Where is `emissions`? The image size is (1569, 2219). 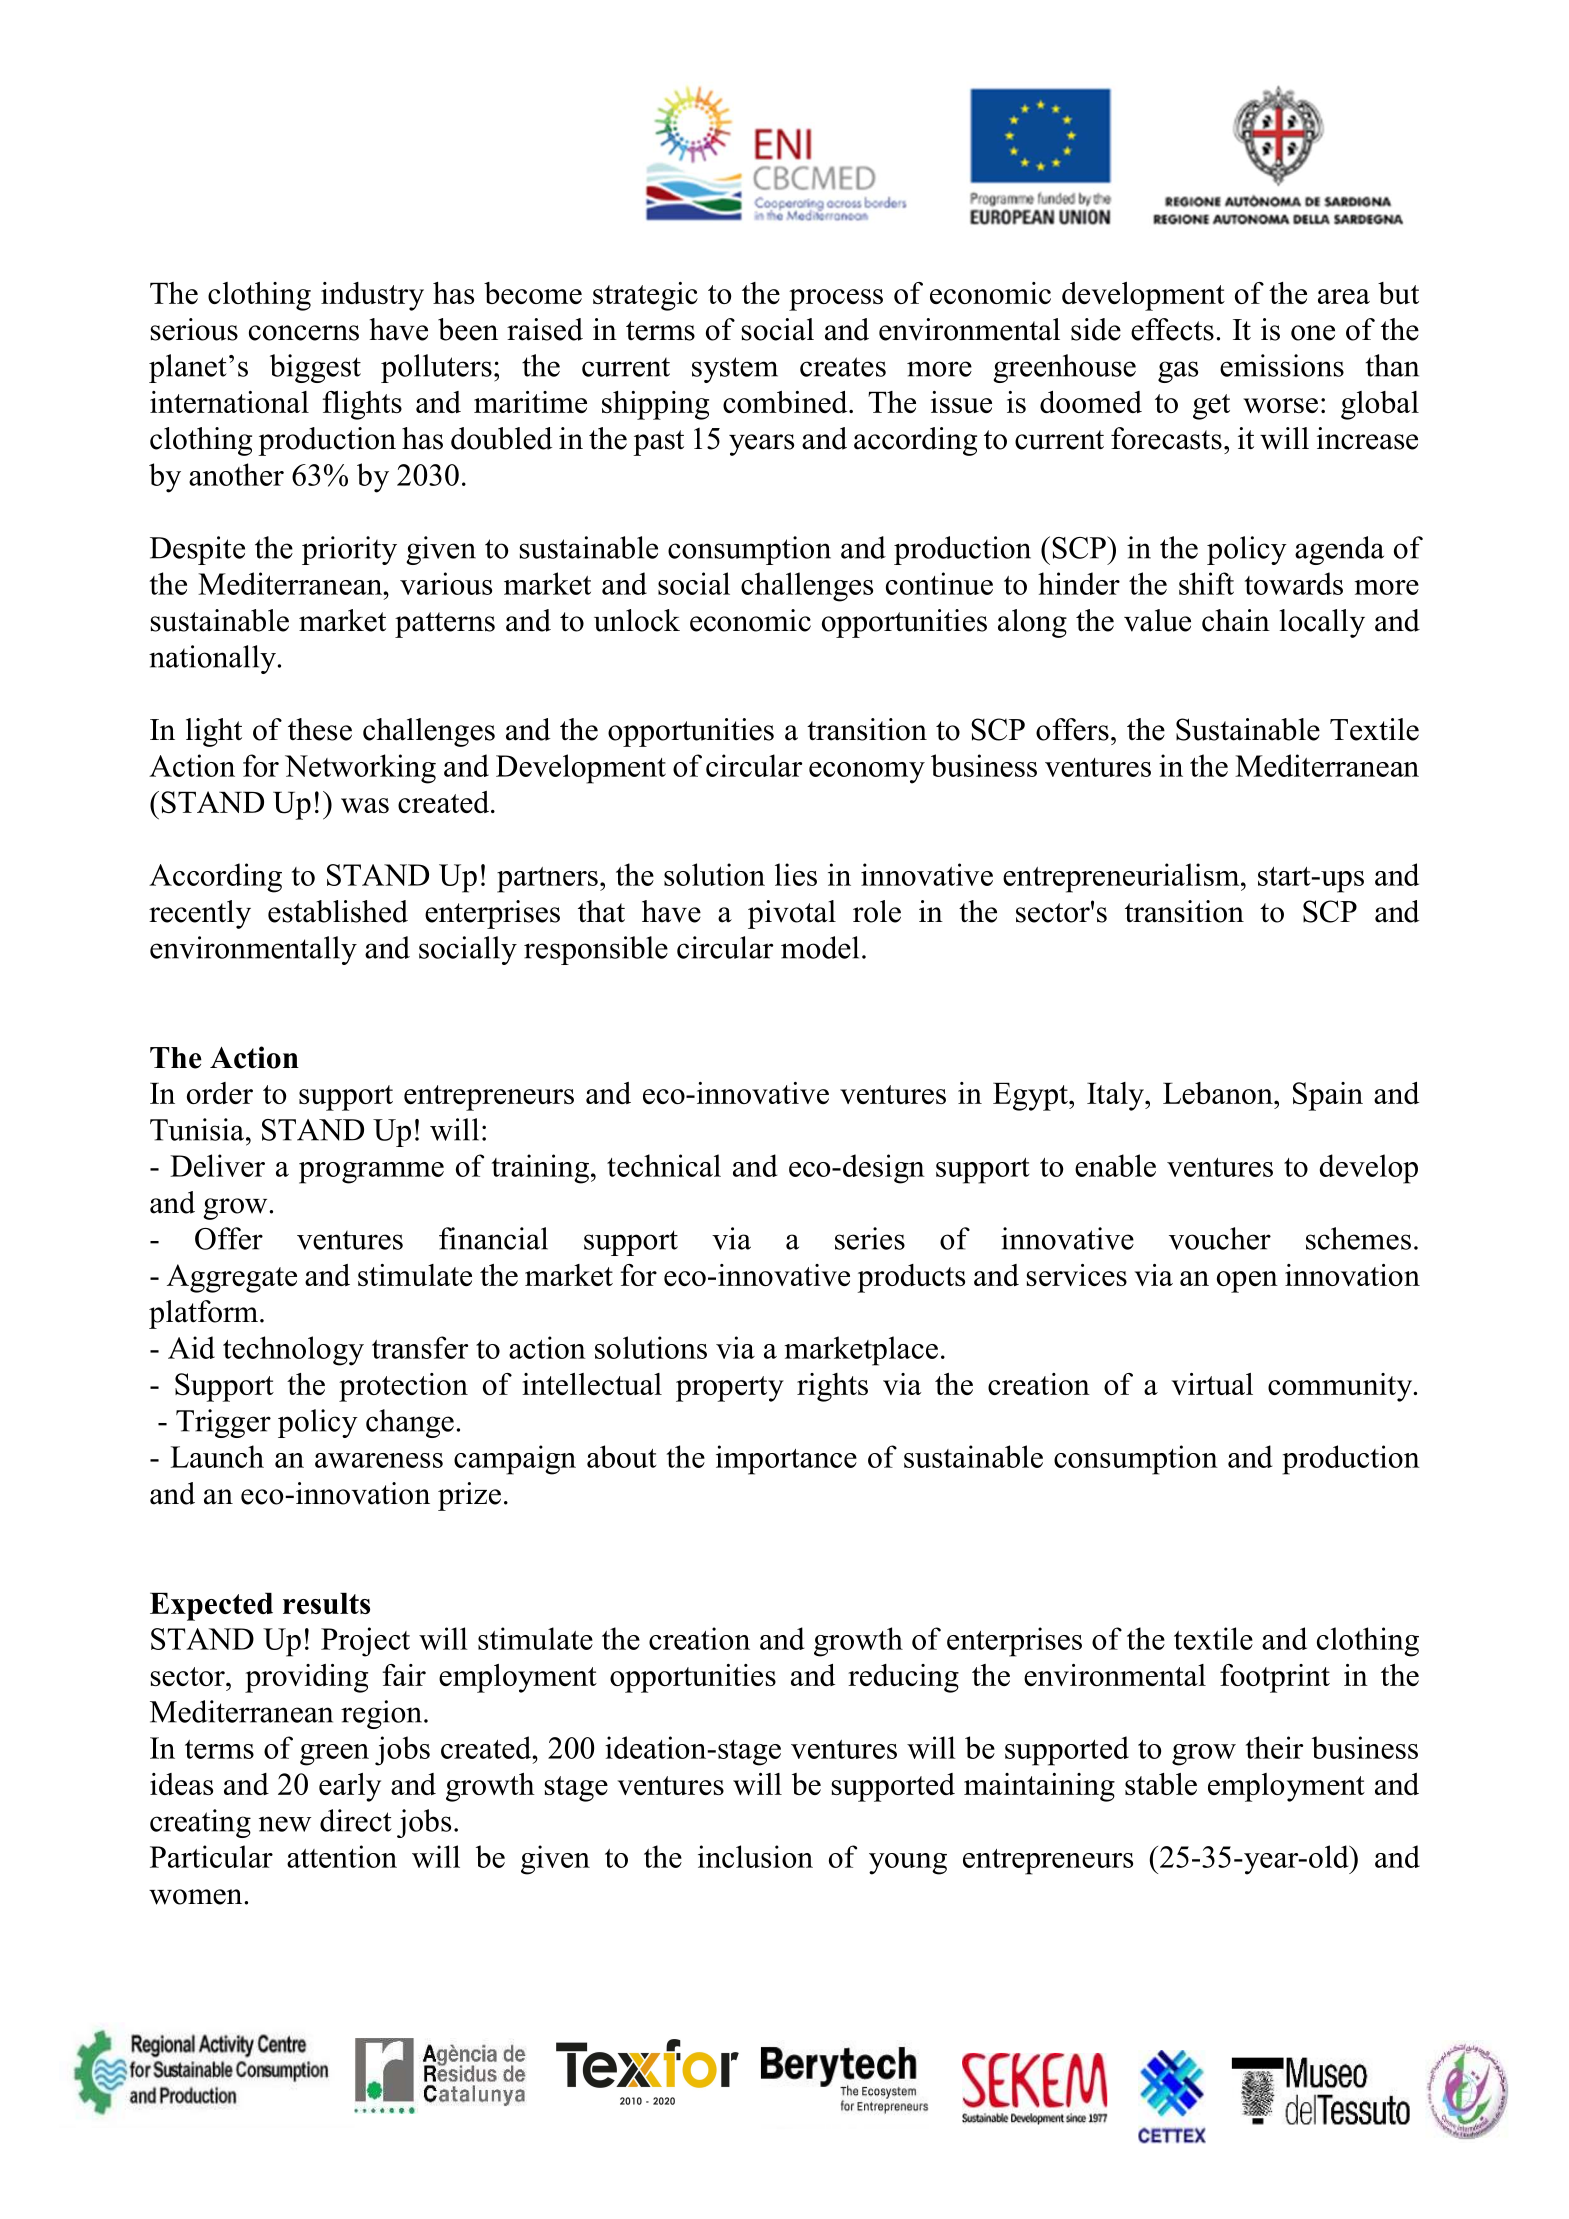
emissions is located at coordinates (1282, 365).
